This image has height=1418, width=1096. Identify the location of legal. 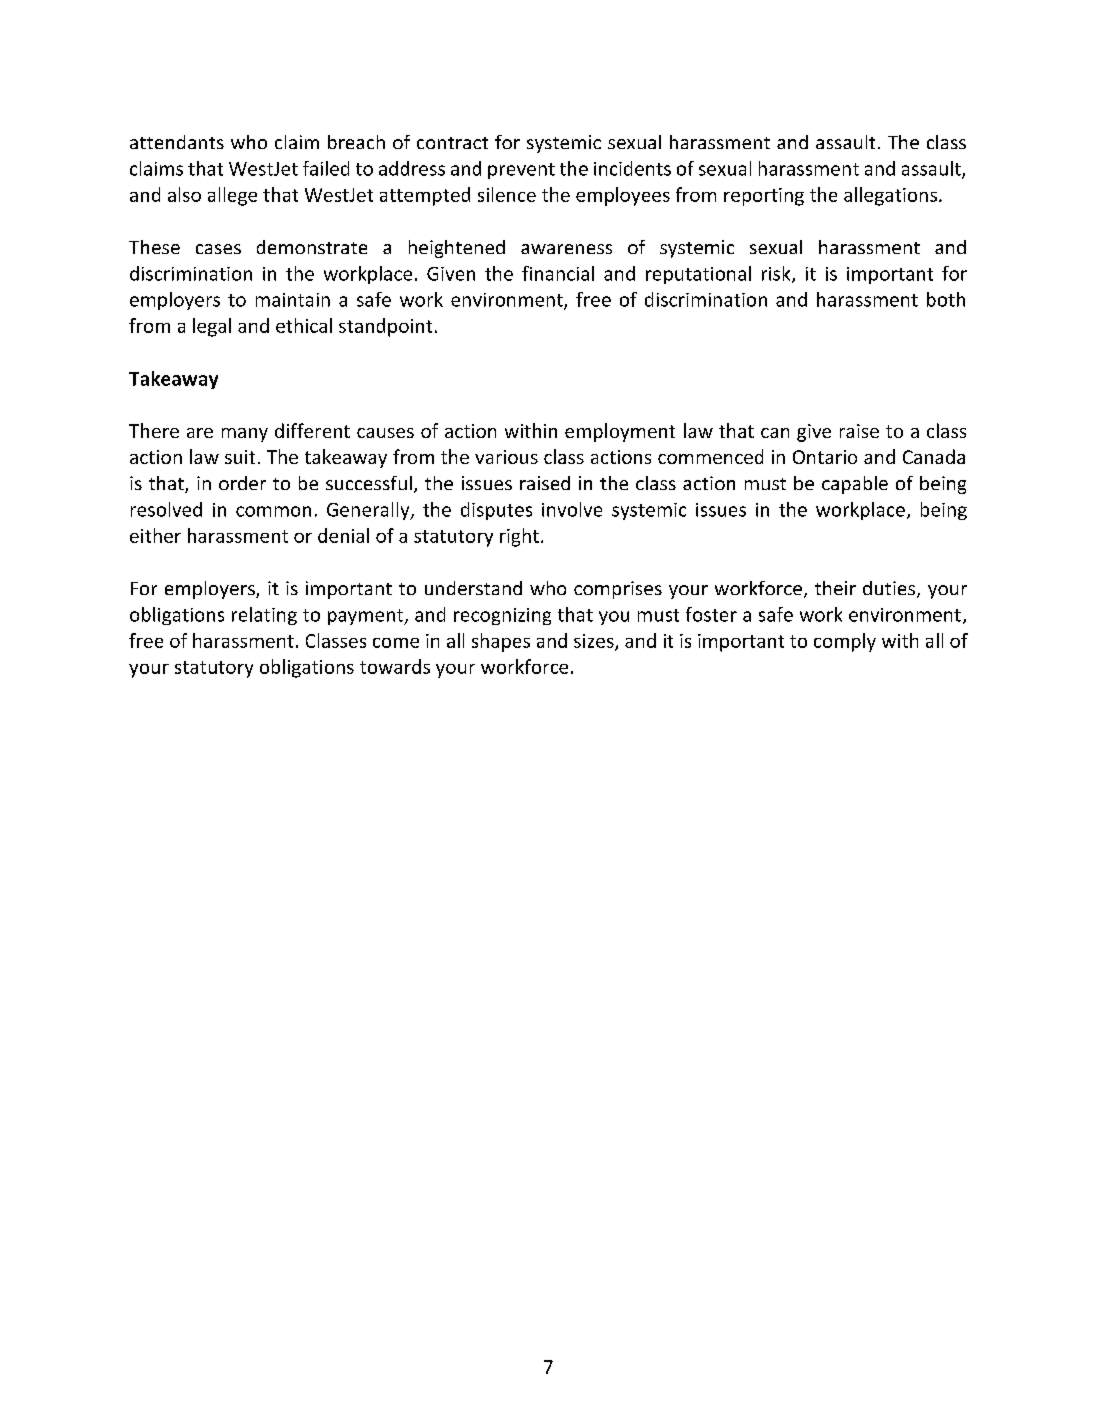
(212, 327).
